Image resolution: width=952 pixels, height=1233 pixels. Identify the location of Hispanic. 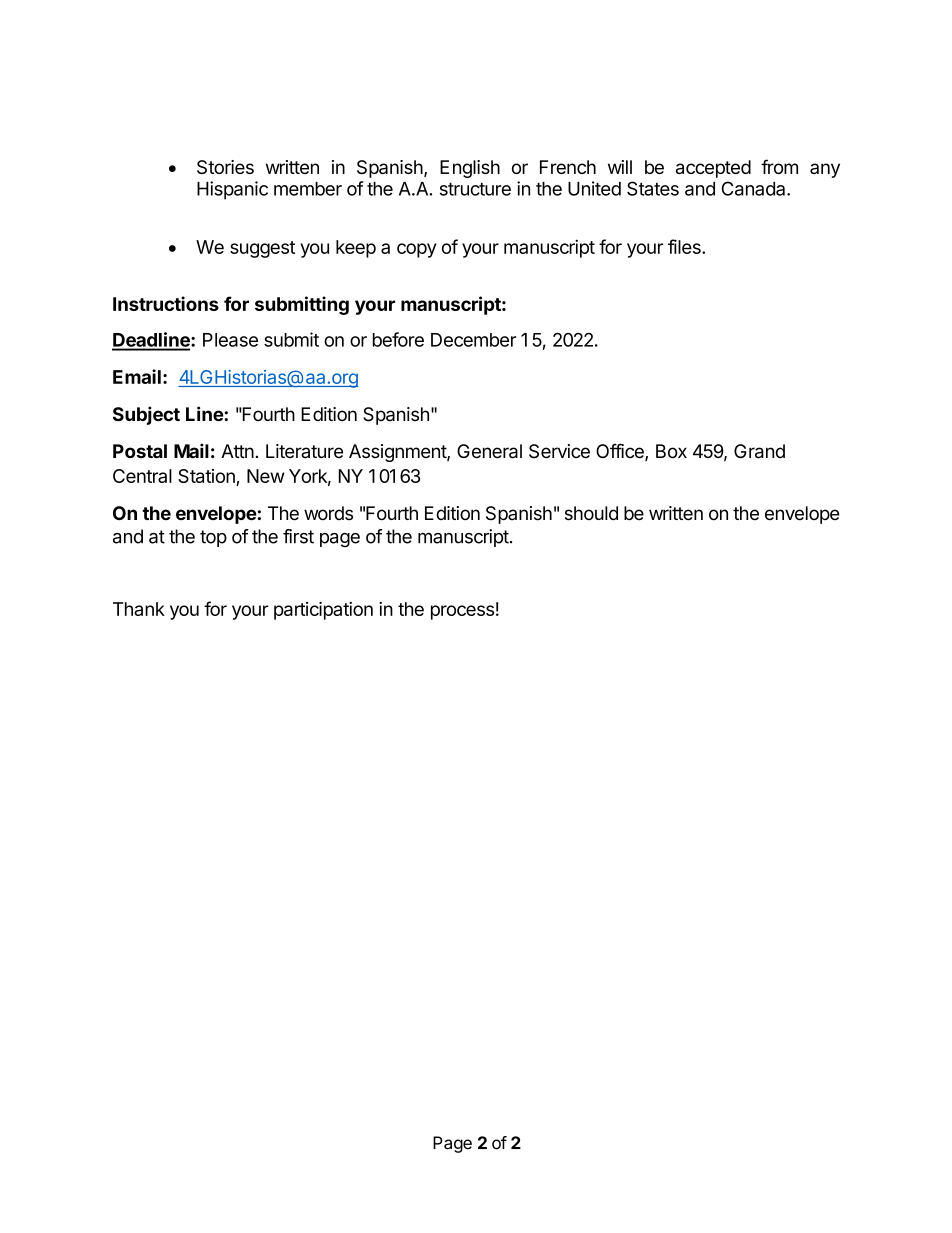
(232, 190).
